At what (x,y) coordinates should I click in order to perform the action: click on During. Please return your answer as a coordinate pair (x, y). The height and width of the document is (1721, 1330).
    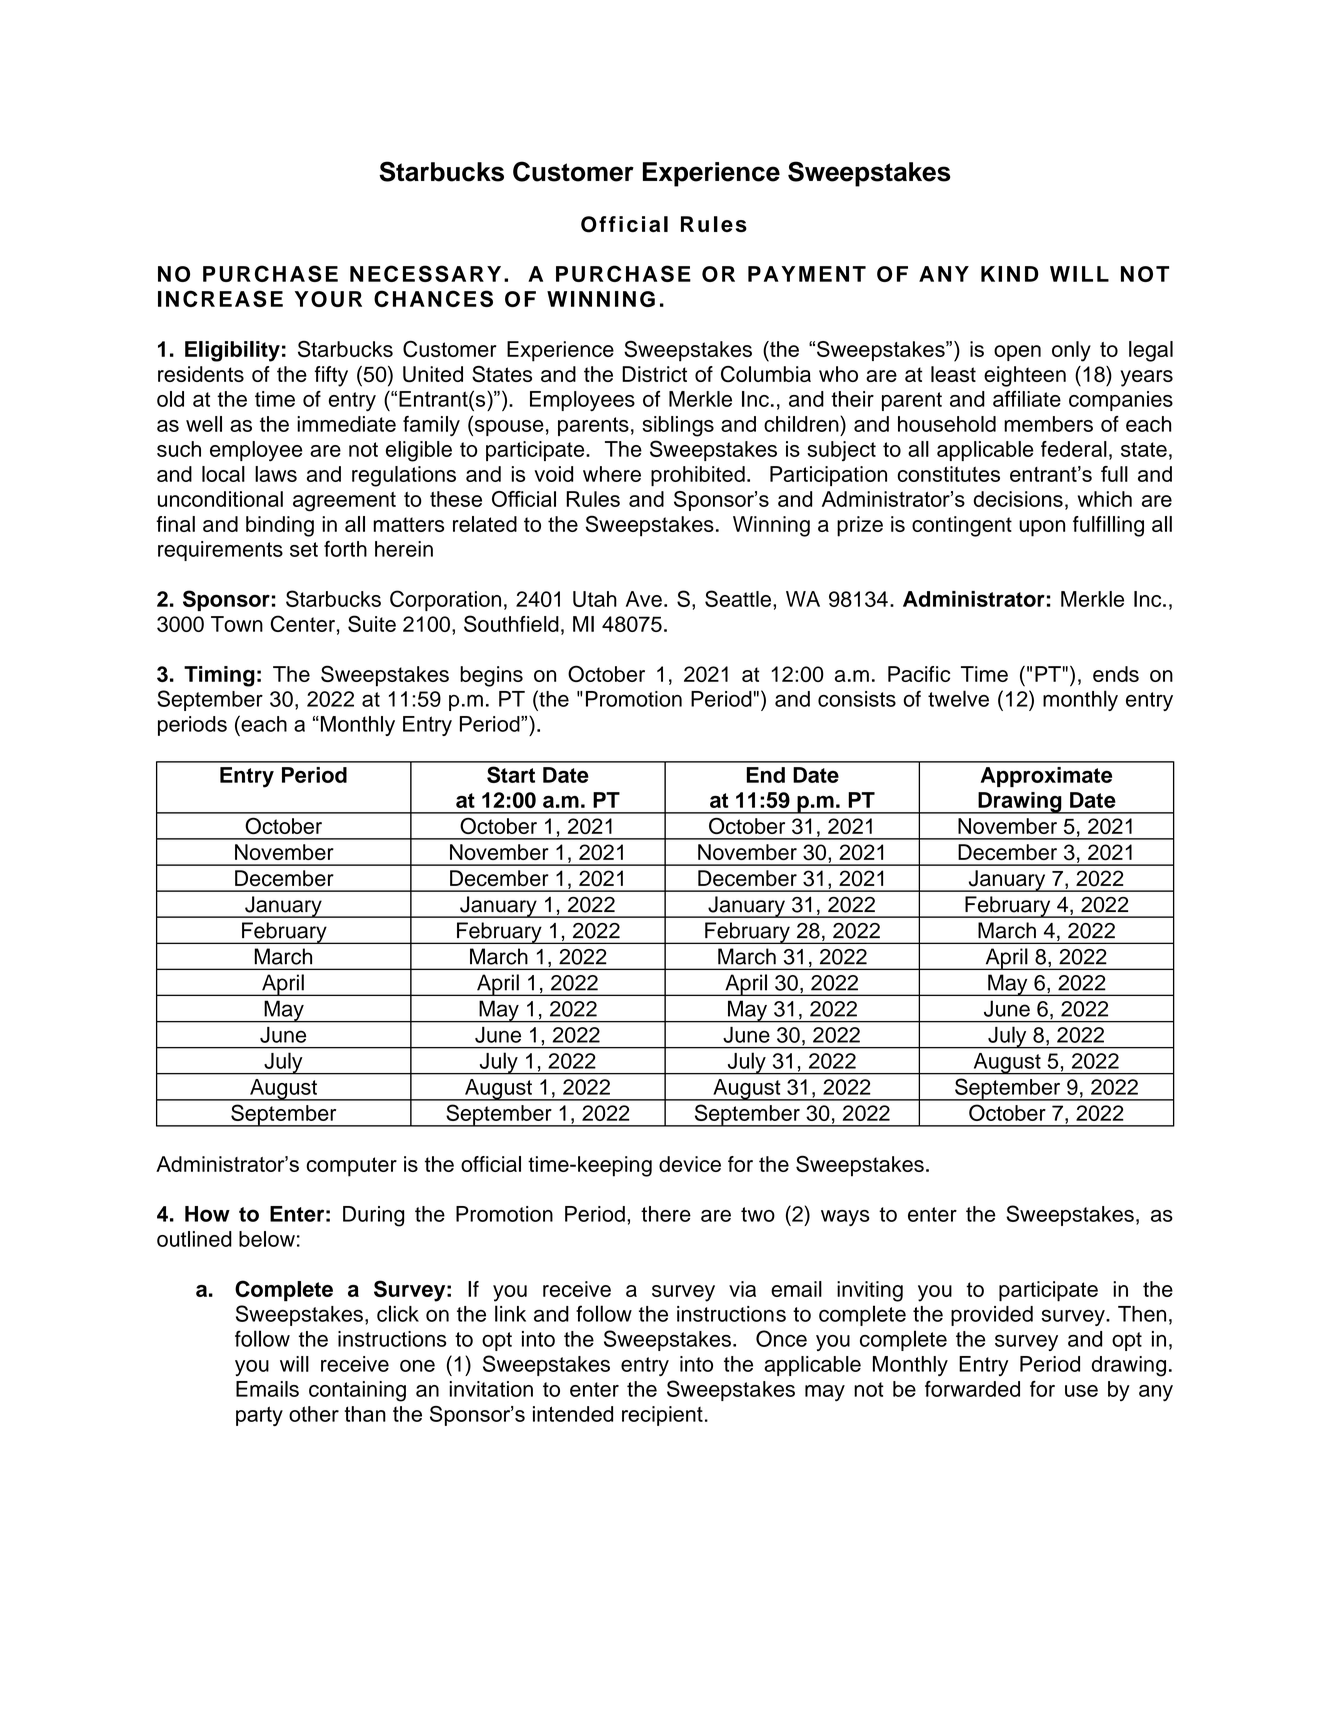
    Looking at the image, I should click on (373, 1216).
